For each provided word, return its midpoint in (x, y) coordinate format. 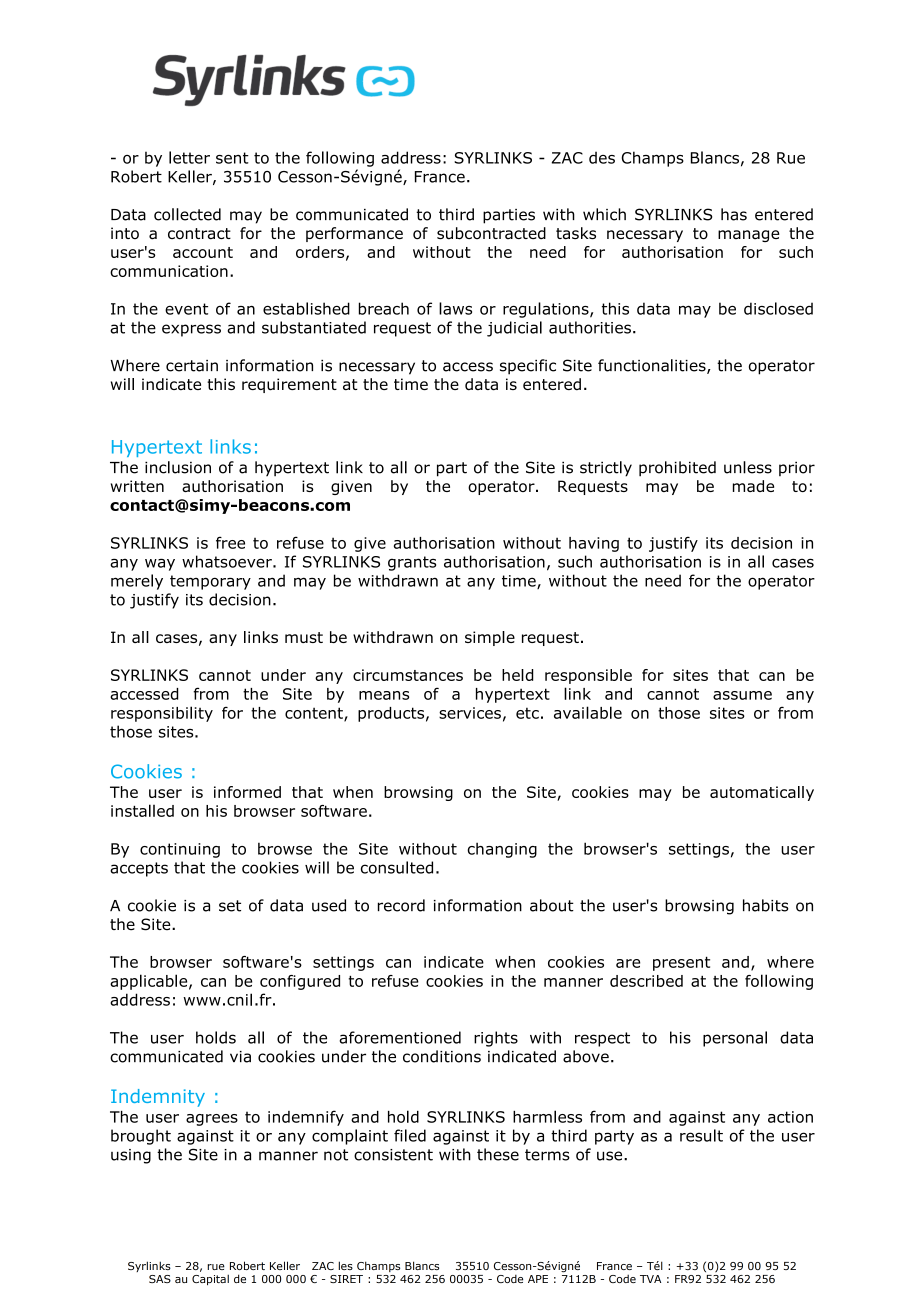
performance (354, 234)
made (753, 486)
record (401, 905)
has (734, 214)
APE (538, 1279)
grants (412, 563)
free (230, 542)
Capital (210, 1279)
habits (766, 905)
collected (187, 214)
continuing (180, 850)
